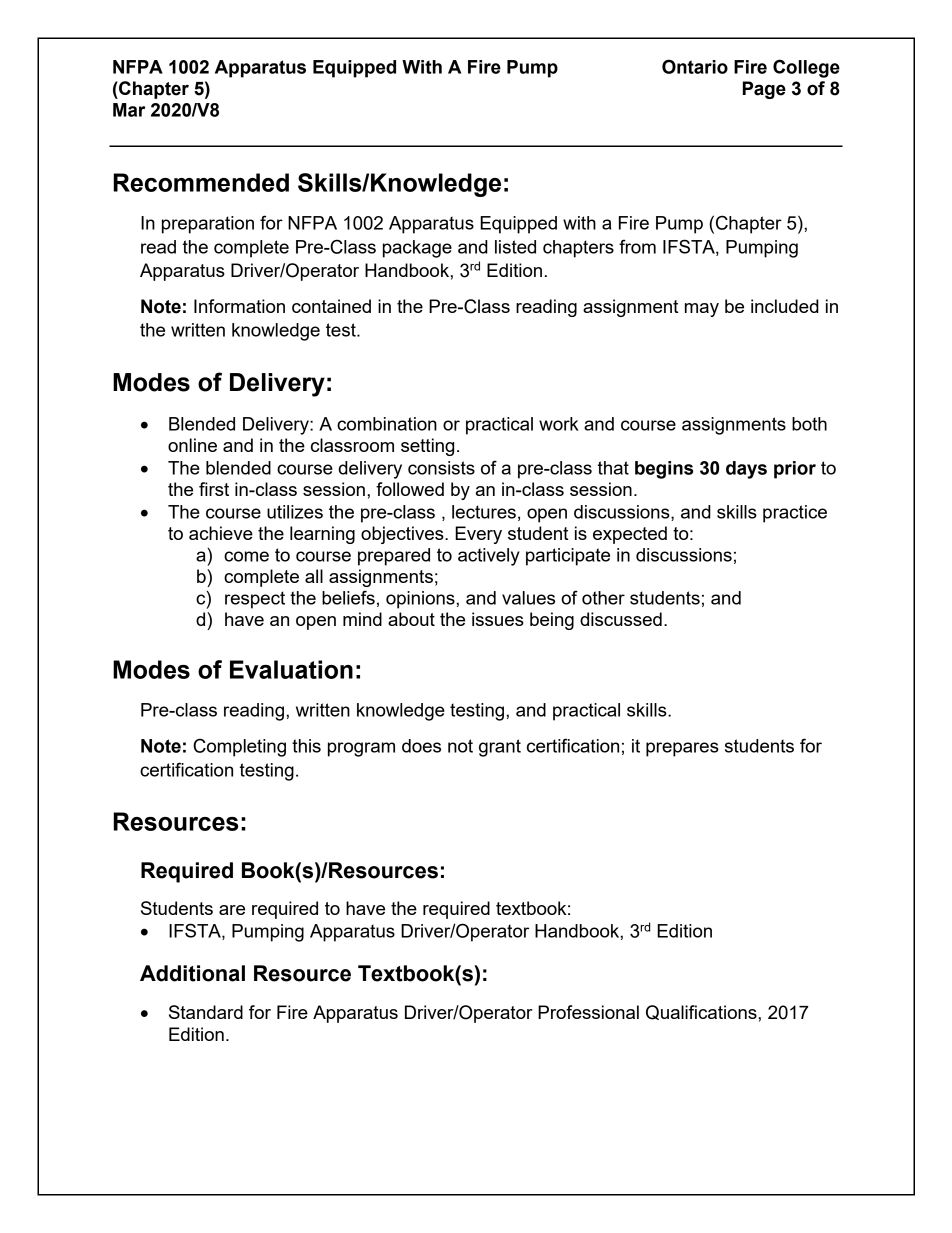  I want to click on Page, so click(764, 90).
